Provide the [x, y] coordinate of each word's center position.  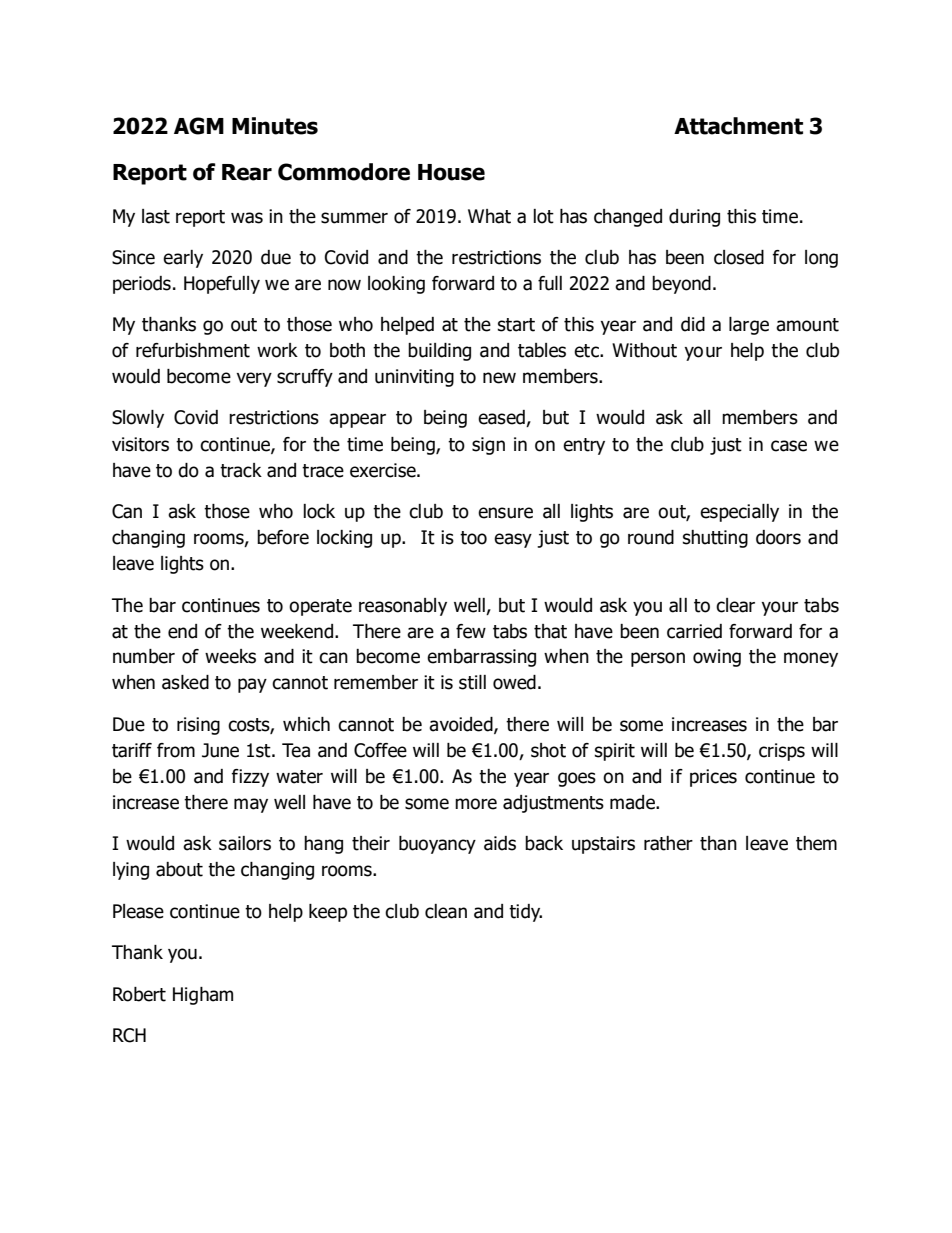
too [473, 538]
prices [713, 778]
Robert [139, 994]
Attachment [738, 126]
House [451, 172]
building [439, 352]
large [749, 326]
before [283, 537]
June [220, 750]
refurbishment [193, 350]
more [476, 804]
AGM [199, 126]
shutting [715, 539]
